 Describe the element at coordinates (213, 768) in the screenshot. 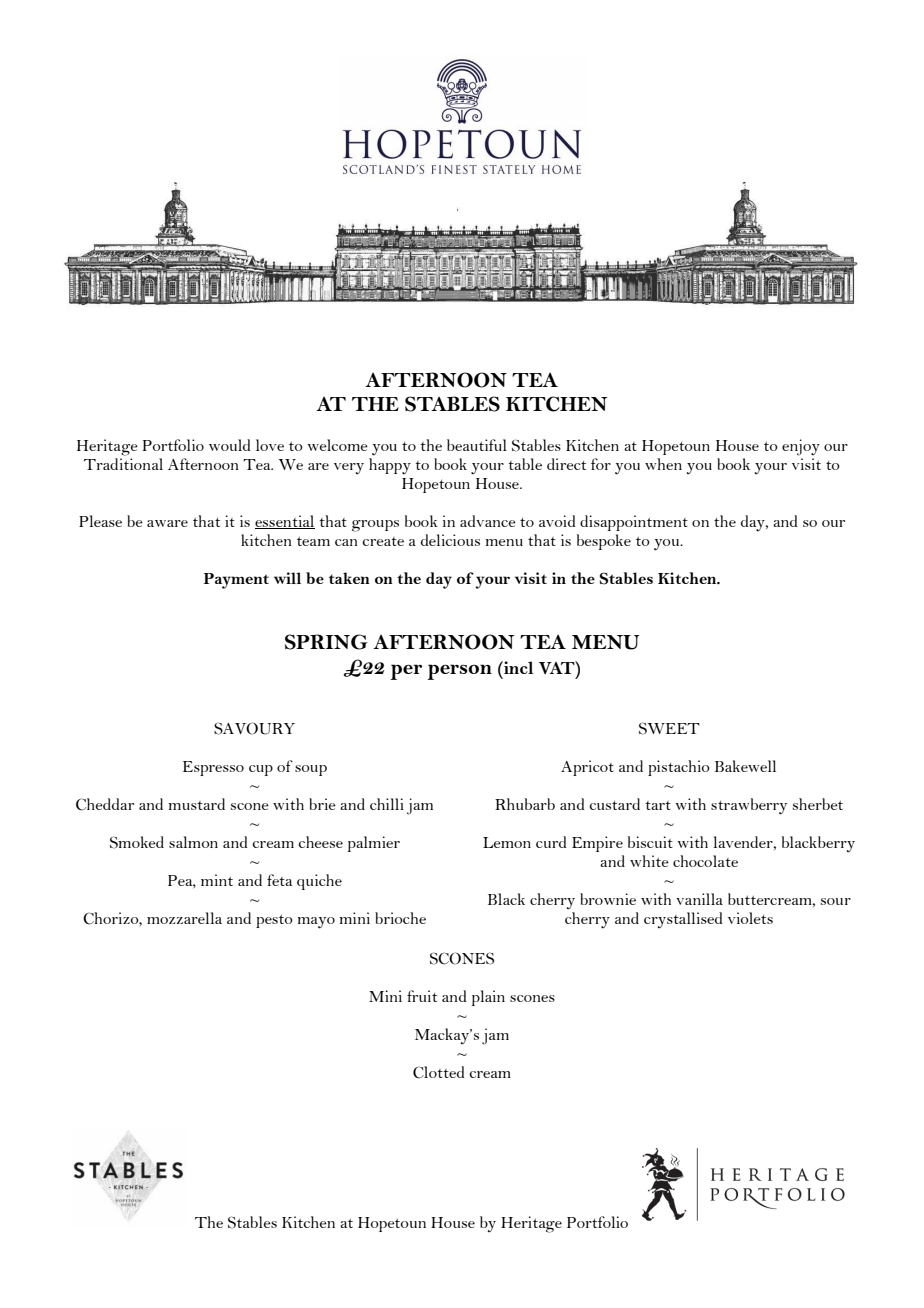

I see `Espresso` at that location.
